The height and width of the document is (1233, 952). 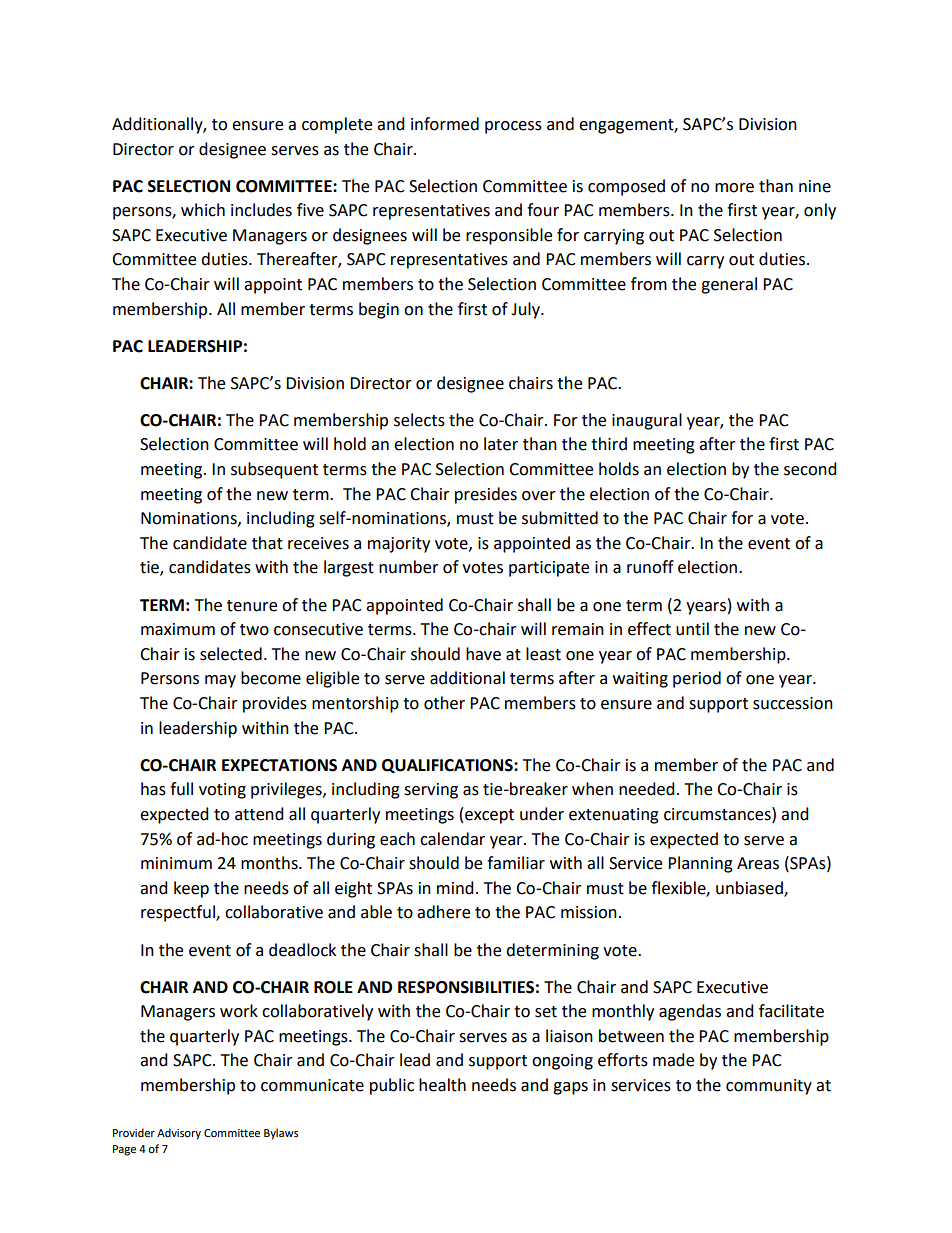 What do you see at coordinates (445, 124) in the document?
I see `informed` at bounding box center [445, 124].
